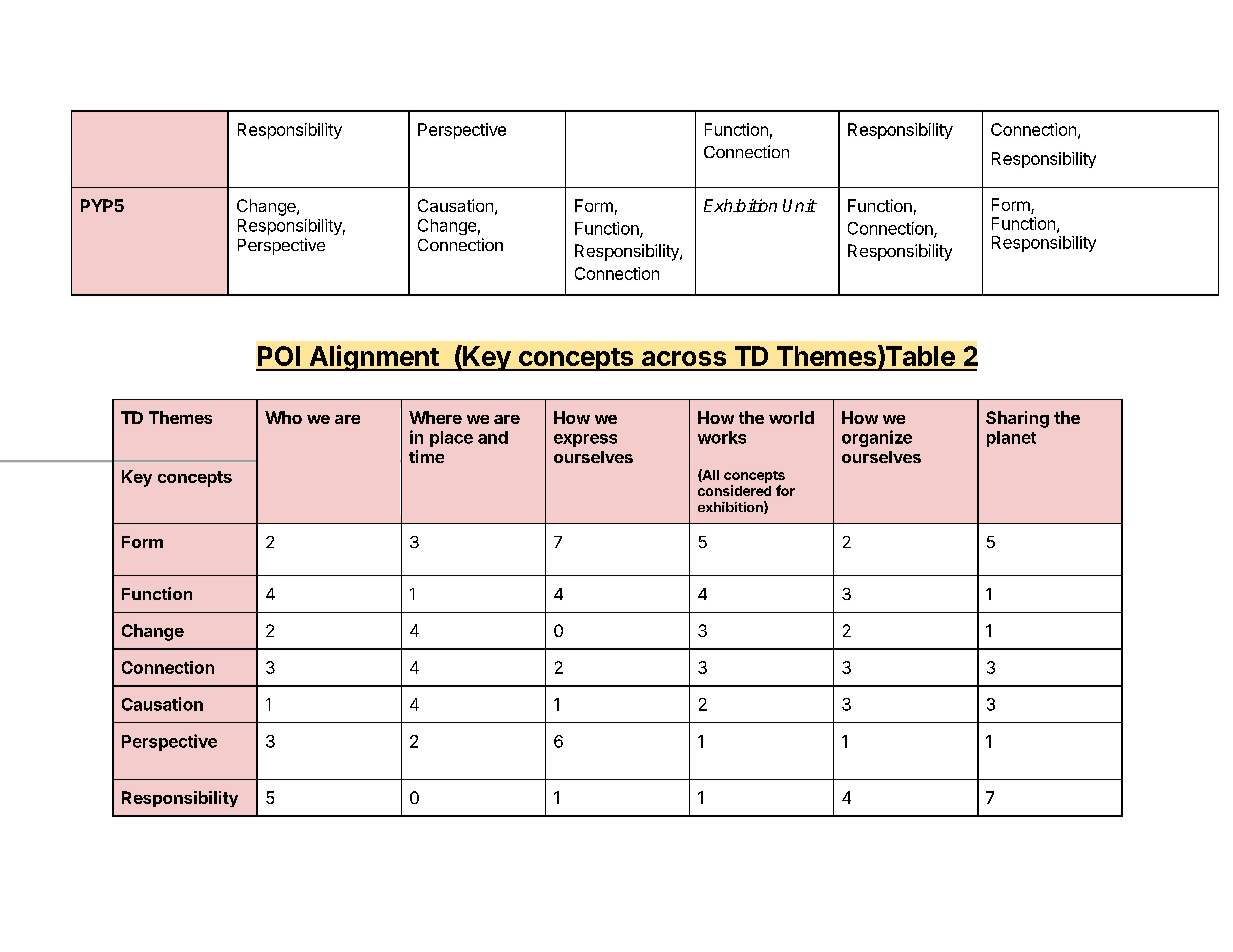 This page has width=1233, height=952. What do you see at coordinates (426, 456) in the page?
I see `time` at bounding box center [426, 456].
